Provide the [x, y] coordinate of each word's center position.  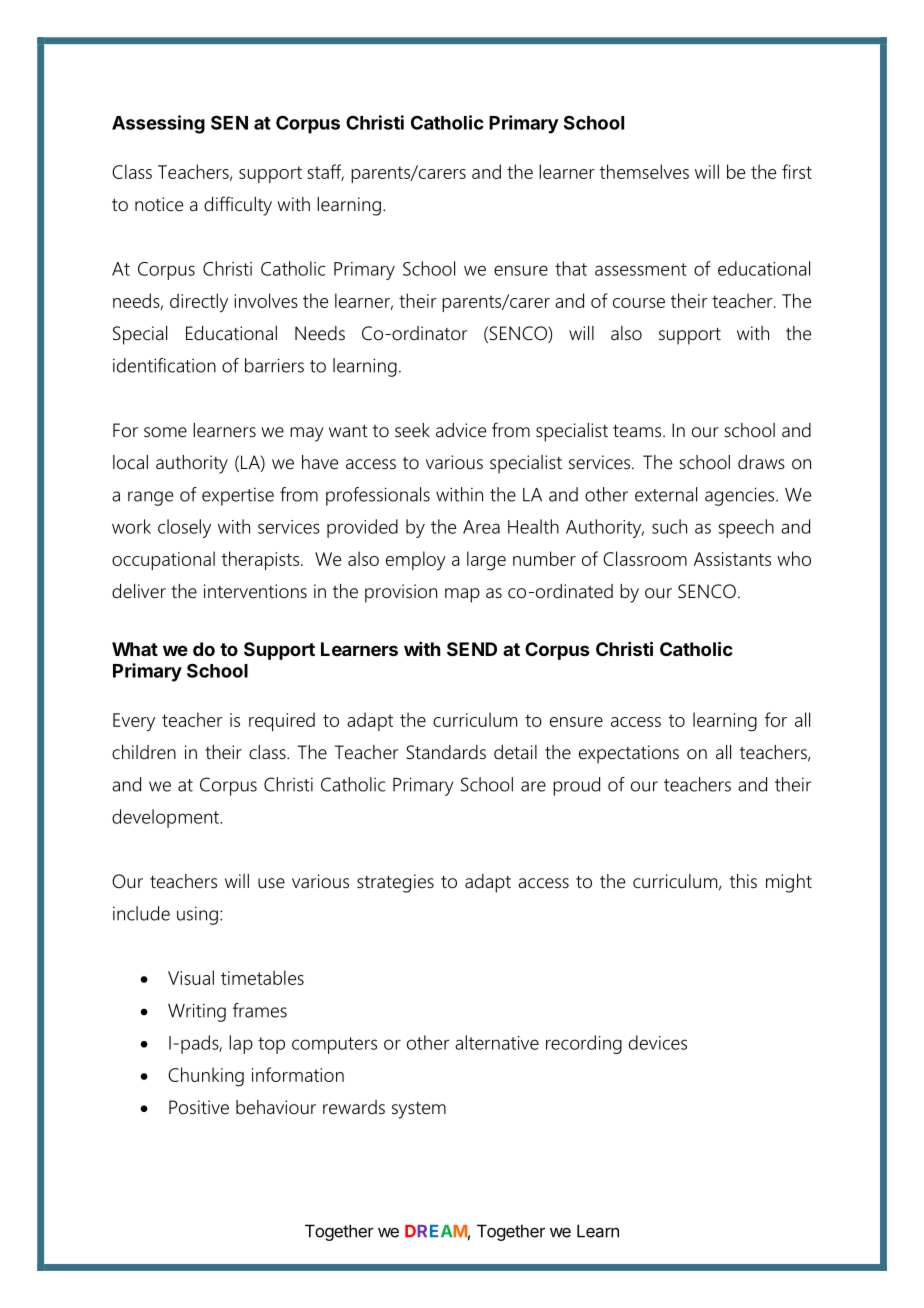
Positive [199, 1107]
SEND [472, 649]
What [135, 649]
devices [658, 1042]
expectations [629, 754]
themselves [644, 171]
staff [325, 172]
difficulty [238, 206]
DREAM [436, 1231]
